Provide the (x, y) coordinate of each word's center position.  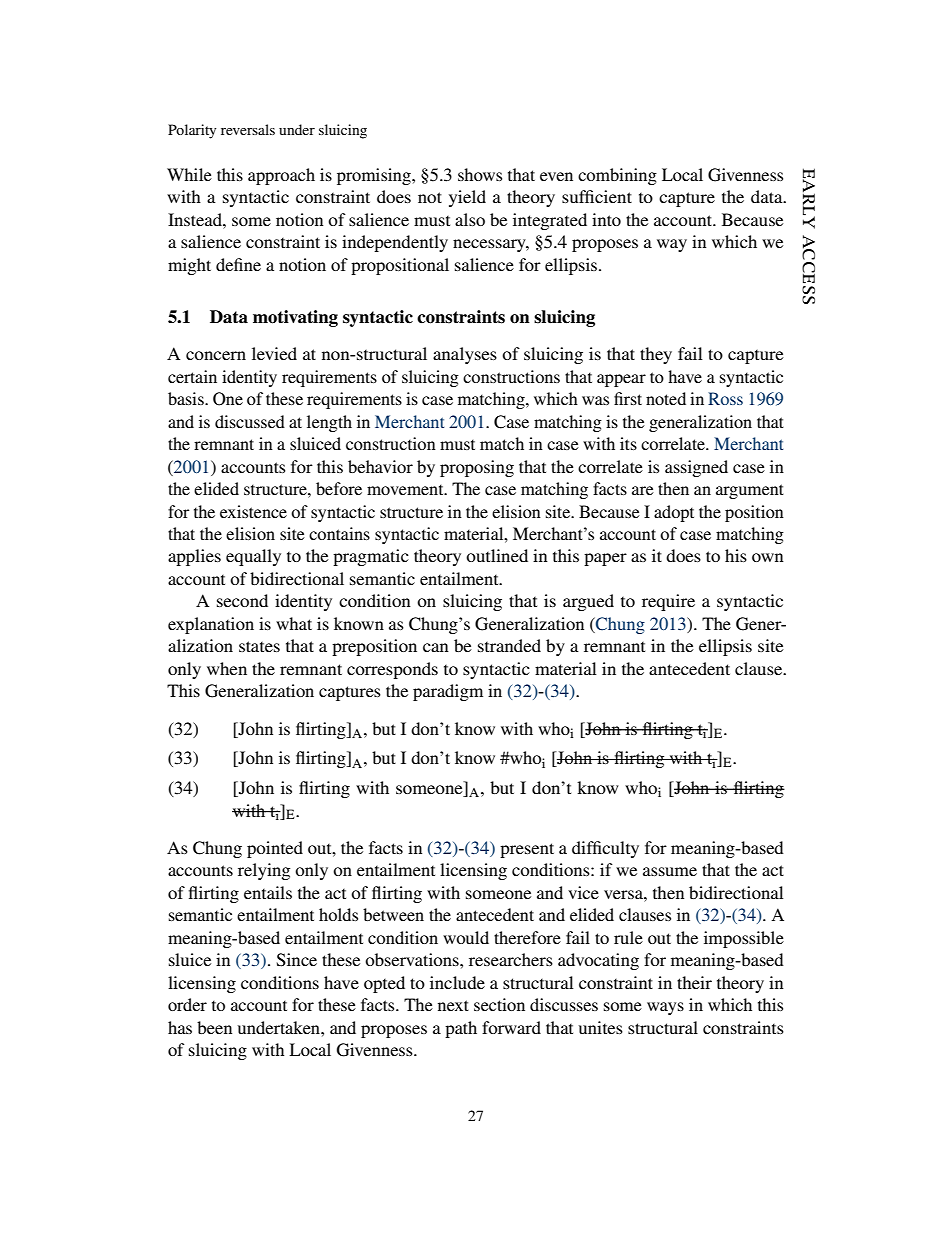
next (453, 1005)
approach (281, 176)
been (214, 1027)
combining (617, 176)
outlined (497, 555)
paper (605, 559)
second (242, 600)
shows (480, 174)
